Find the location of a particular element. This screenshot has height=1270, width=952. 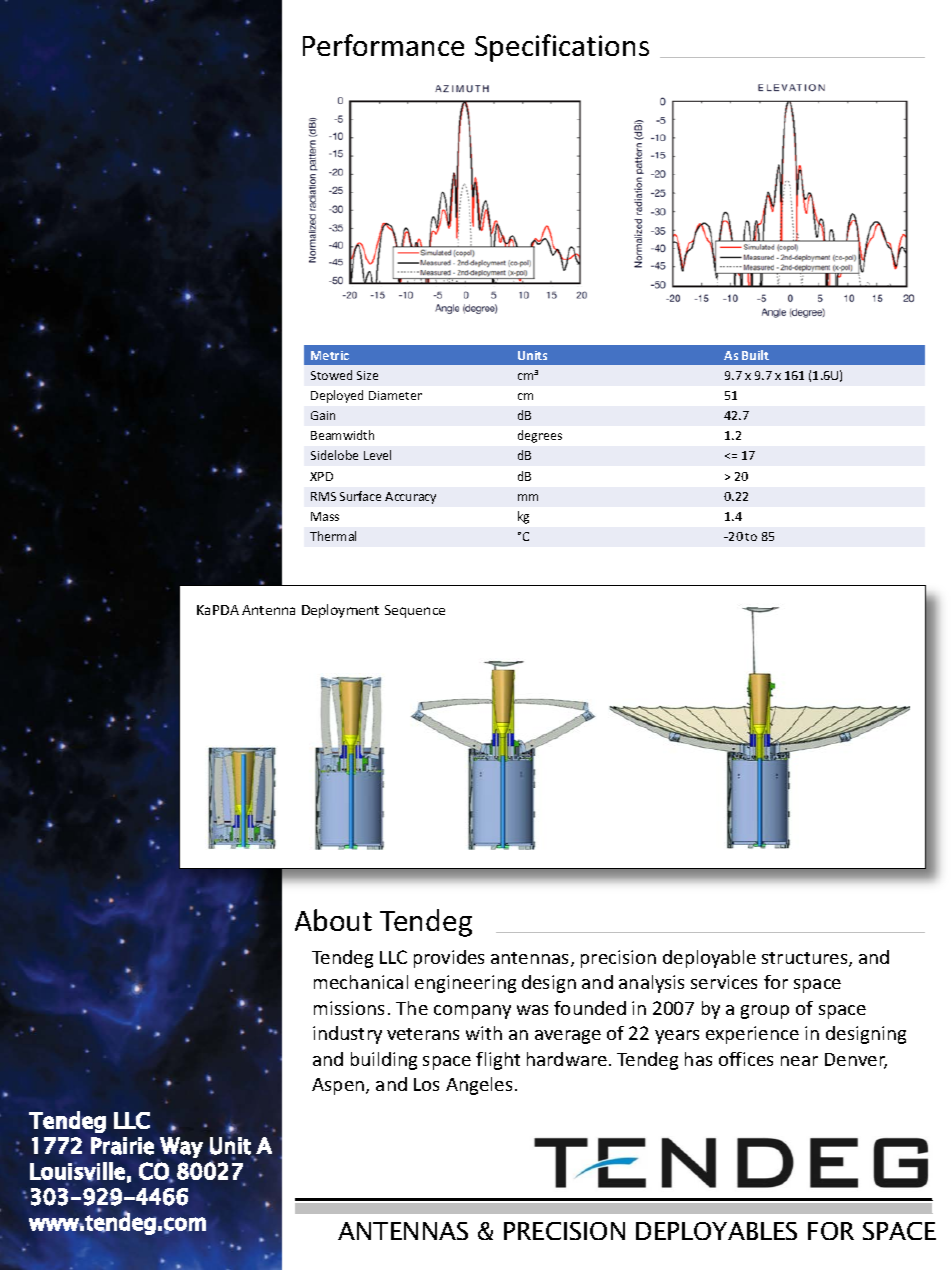

Way is located at coordinates (181, 1147).
